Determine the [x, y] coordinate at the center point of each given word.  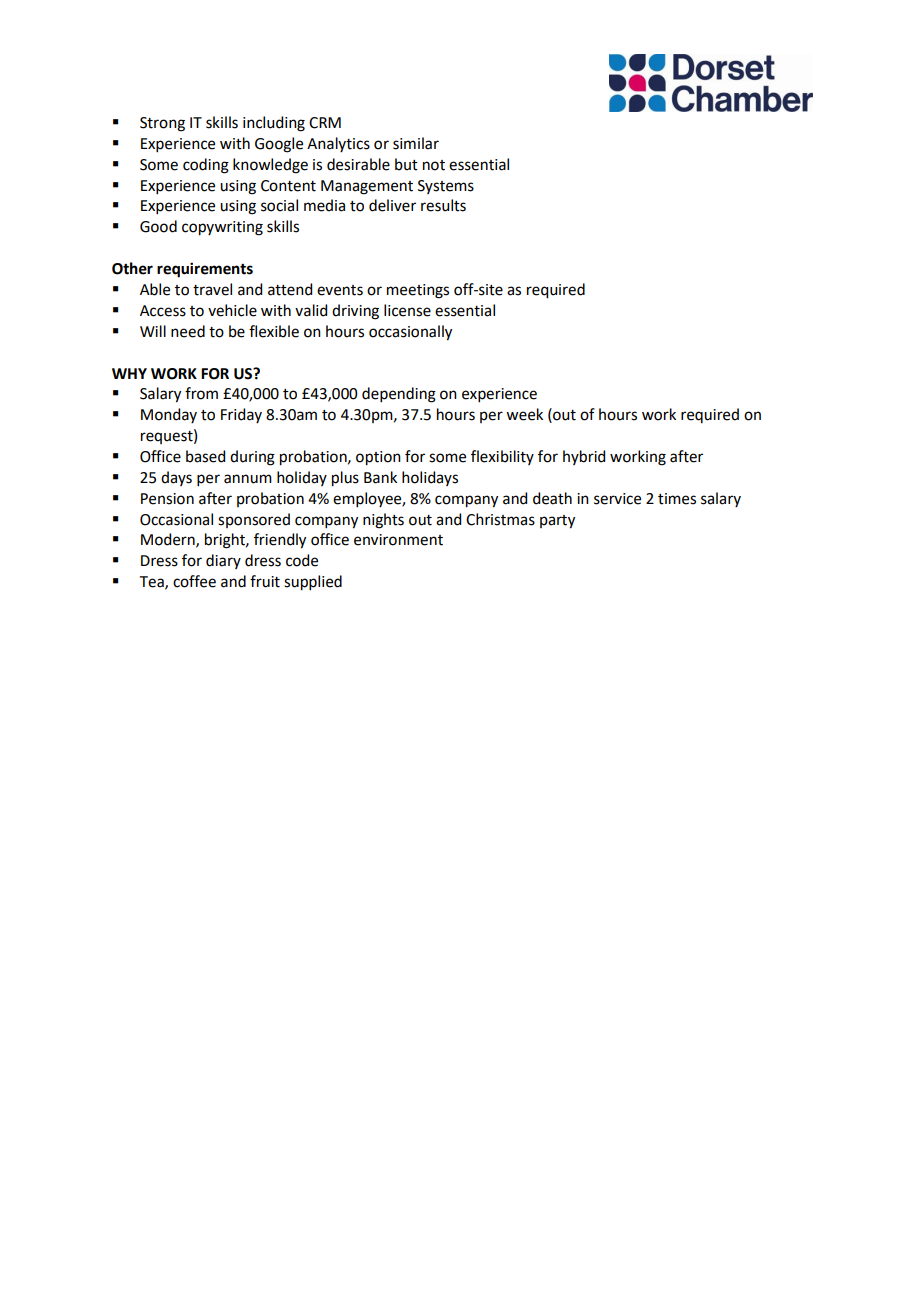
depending [399, 395]
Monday [169, 415]
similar [416, 143]
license [407, 310]
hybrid [584, 457]
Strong [162, 124]
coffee [194, 581]
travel [212, 289]
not [434, 165]
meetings [418, 291]
